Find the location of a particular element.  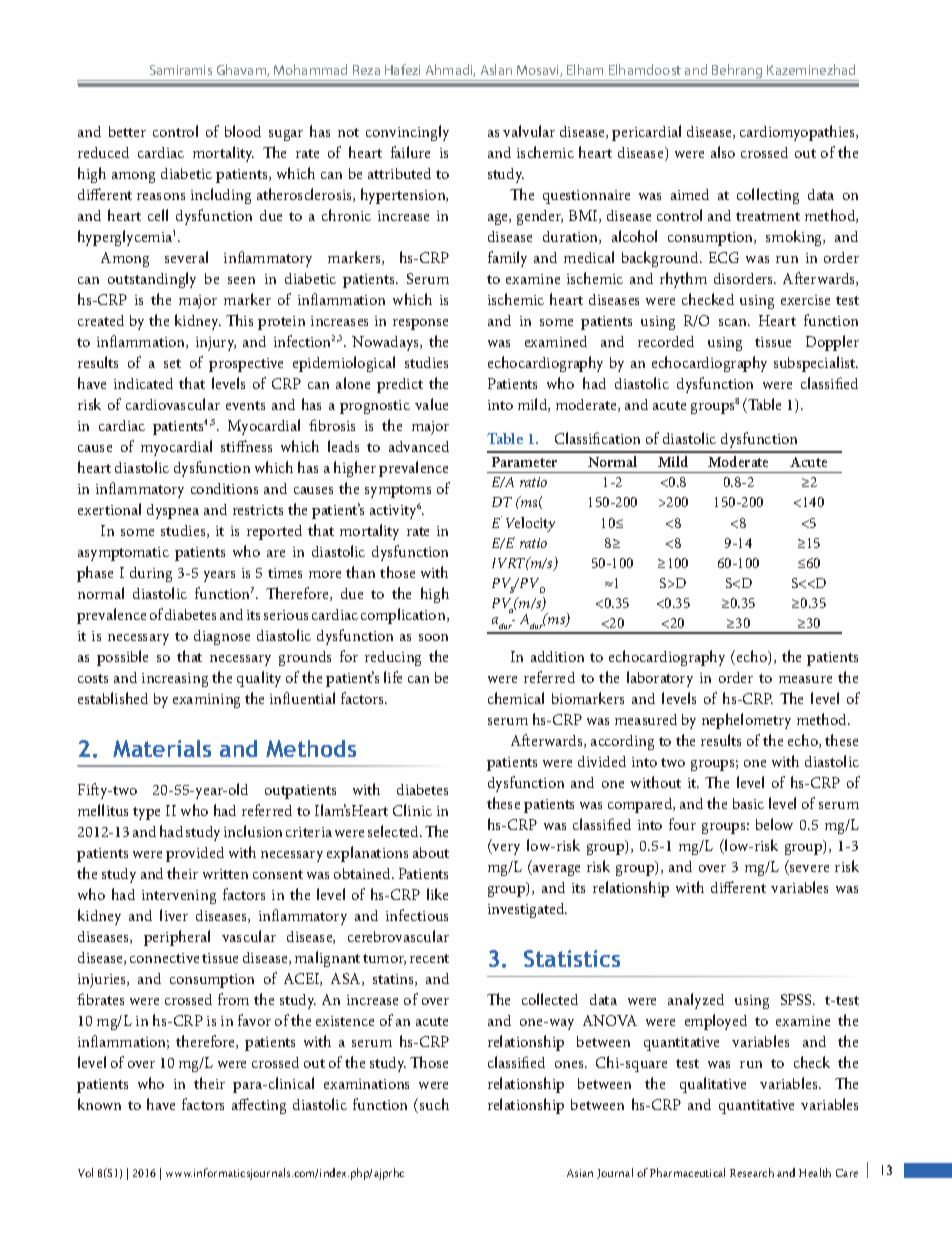

cardiomyopathies is located at coordinates (799, 133).
